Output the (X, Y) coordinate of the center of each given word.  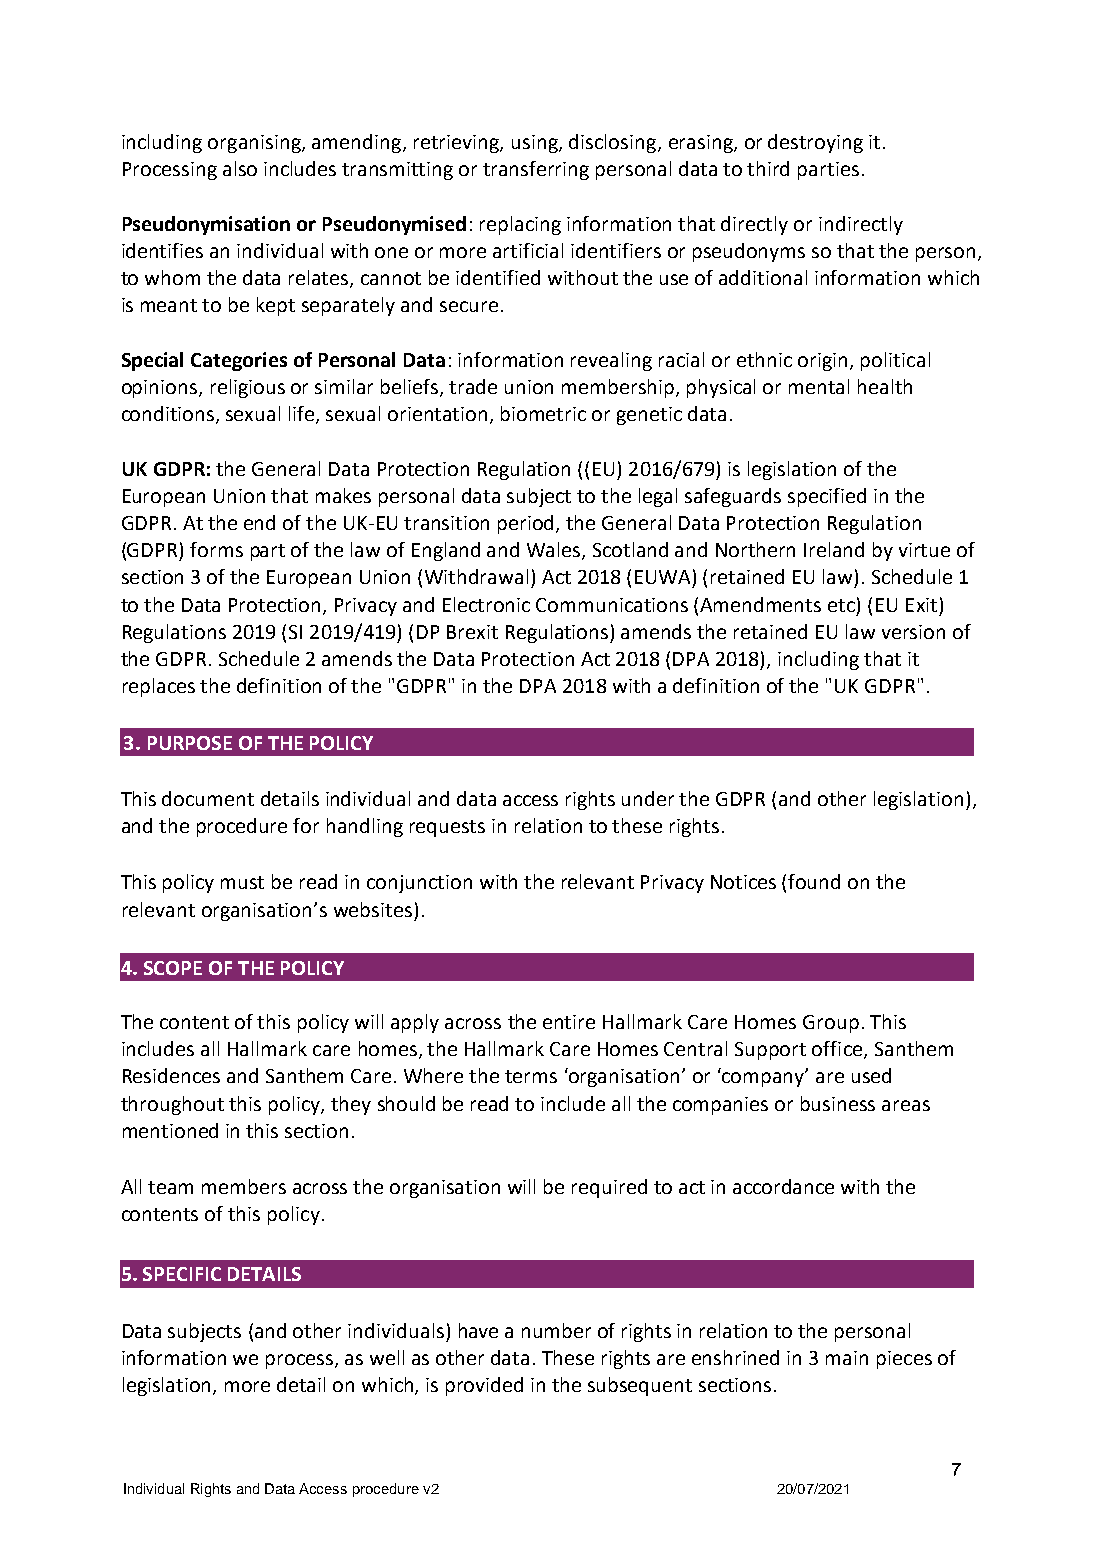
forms (216, 549)
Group (831, 1024)
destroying (815, 143)
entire (569, 1022)
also (240, 168)
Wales (555, 551)
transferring (536, 170)
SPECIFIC (182, 1274)
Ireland (834, 549)
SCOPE (173, 968)
